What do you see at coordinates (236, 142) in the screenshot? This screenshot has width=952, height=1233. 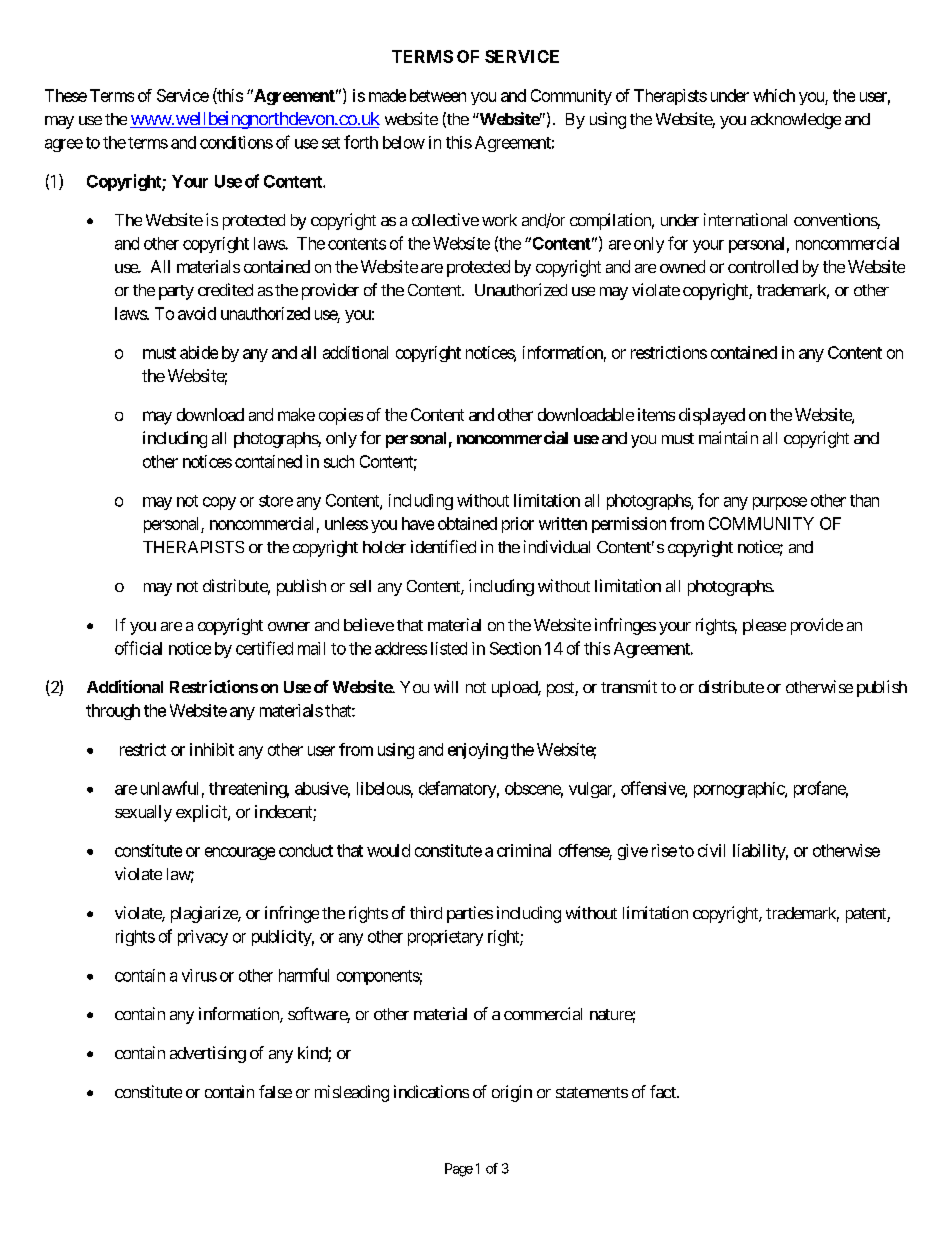 I see `conditions` at bounding box center [236, 142].
